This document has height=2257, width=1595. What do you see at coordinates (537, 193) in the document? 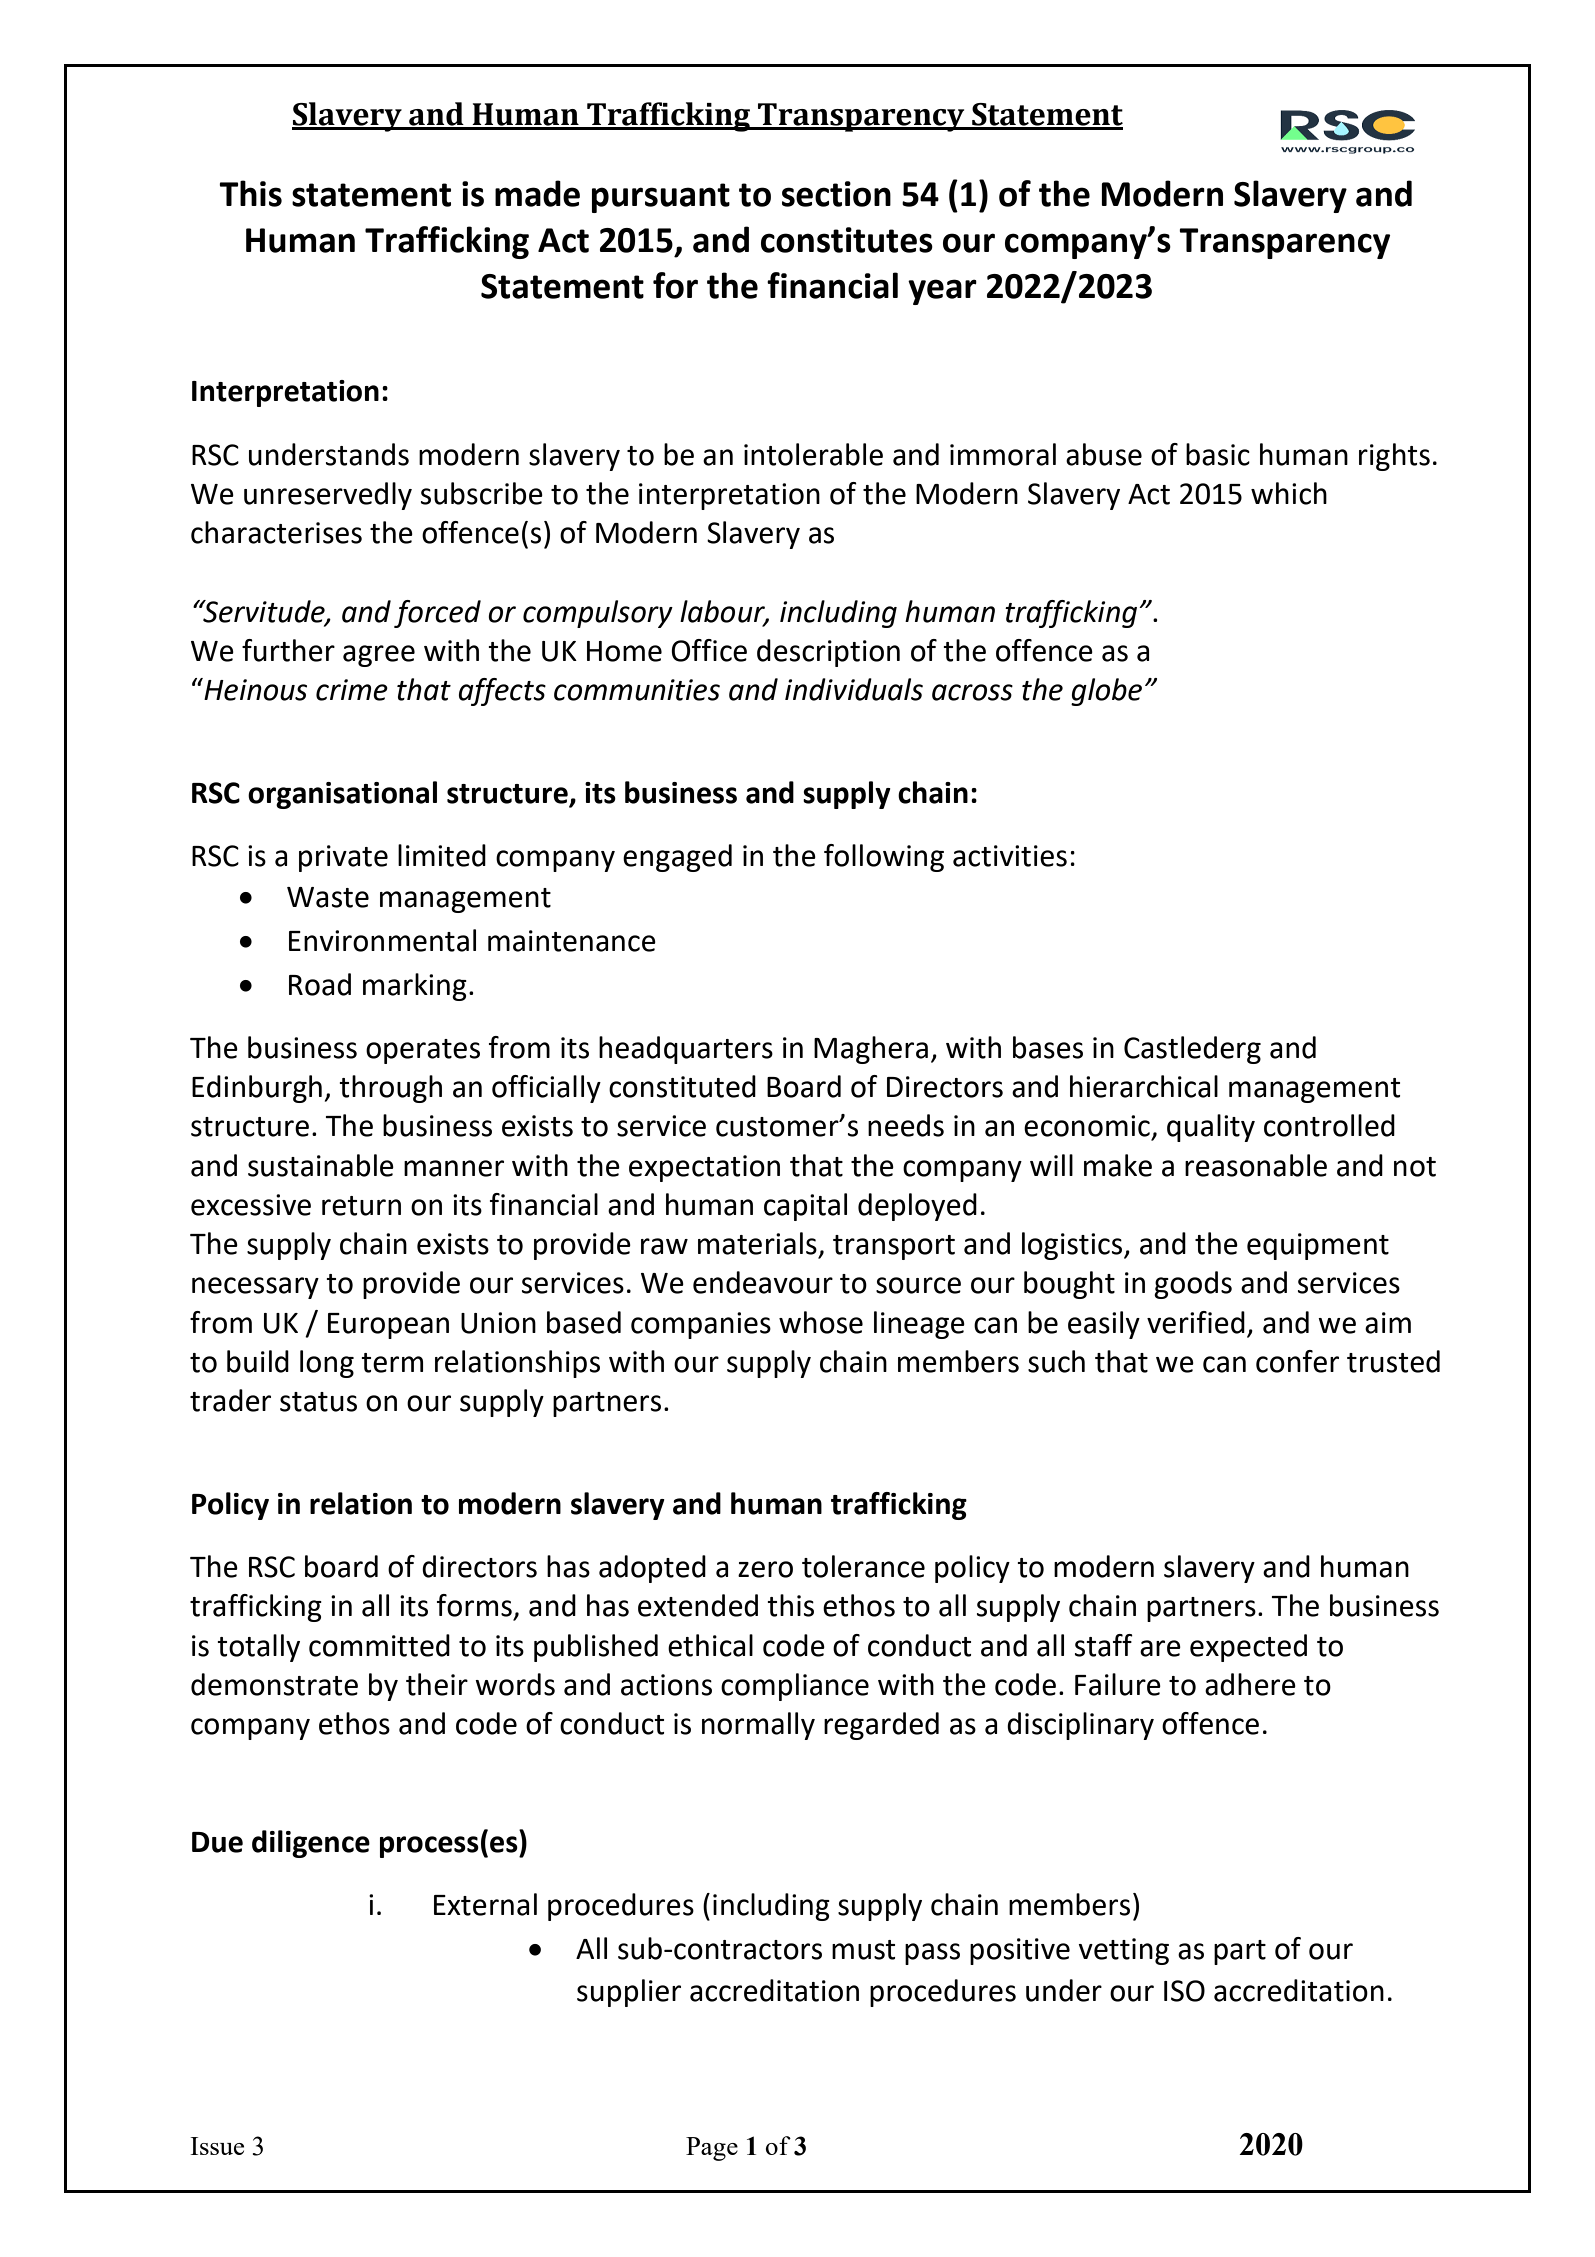
I see `made` at bounding box center [537, 193].
